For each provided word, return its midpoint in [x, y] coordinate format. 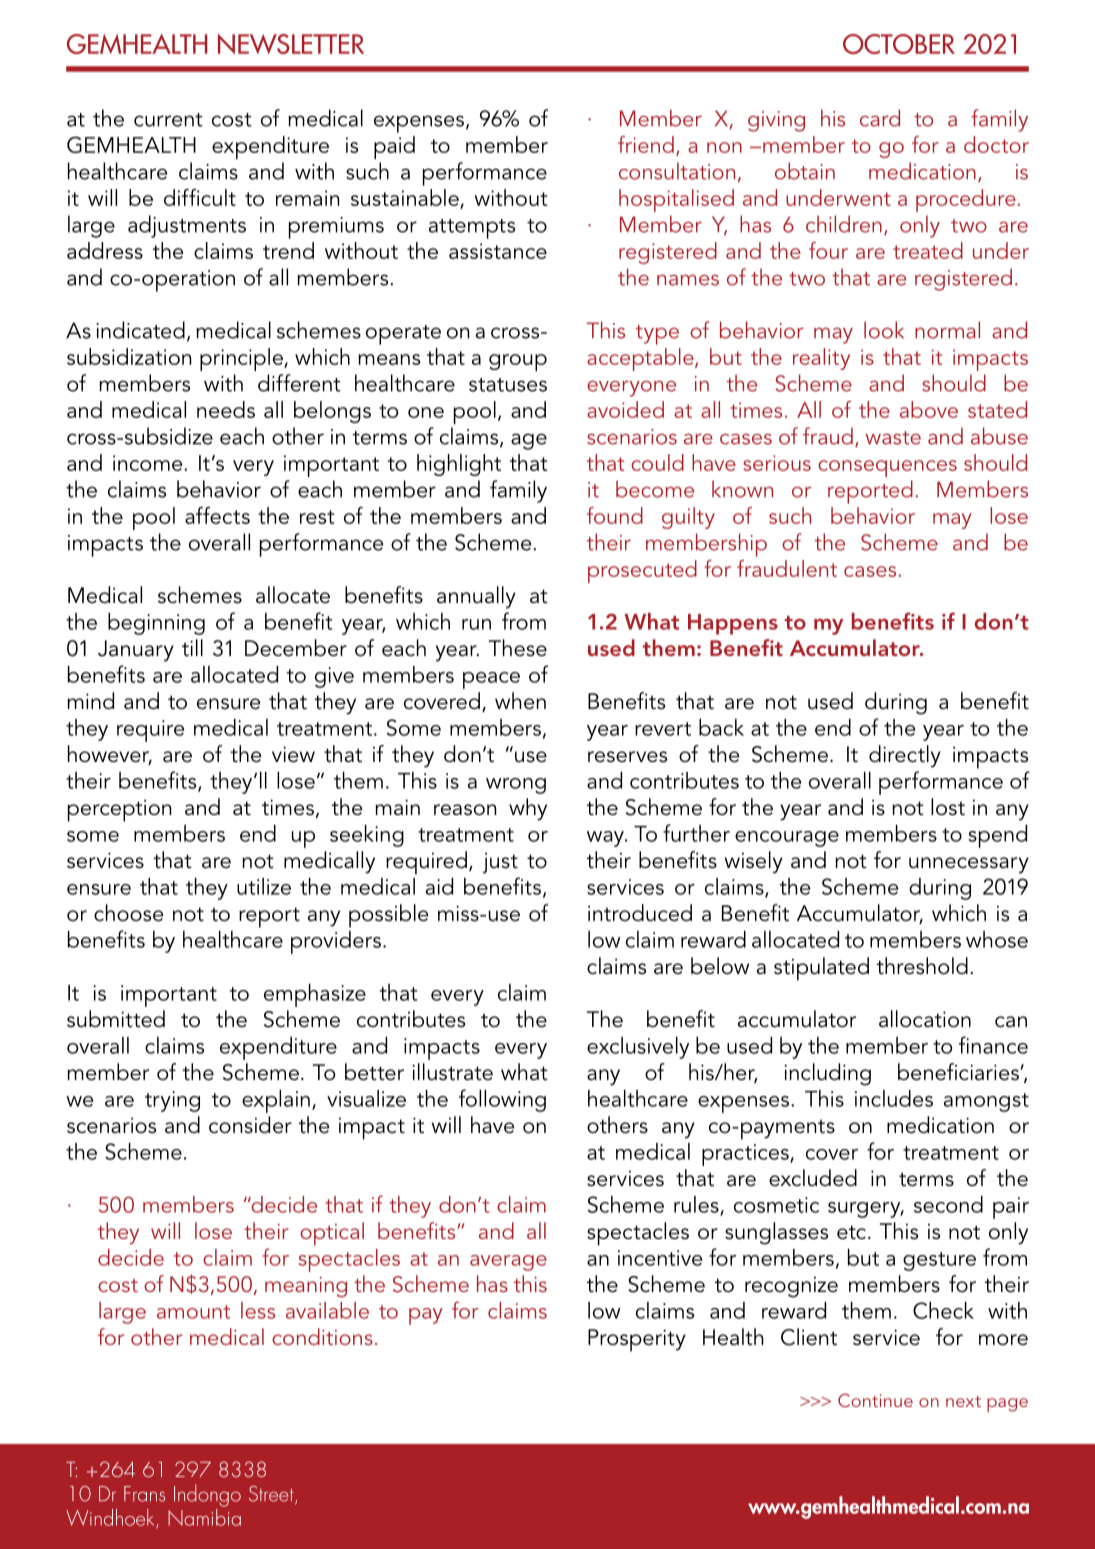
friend [646, 144]
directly [905, 756]
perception [119, 810]
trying [172, 1101]
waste [893, 438]
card [880, 118]
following [502, 1100]
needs [226, 409]
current [168, 120]
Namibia [204, 1516]
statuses [508, 385]
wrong [516, 786]
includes [894, 1098]
